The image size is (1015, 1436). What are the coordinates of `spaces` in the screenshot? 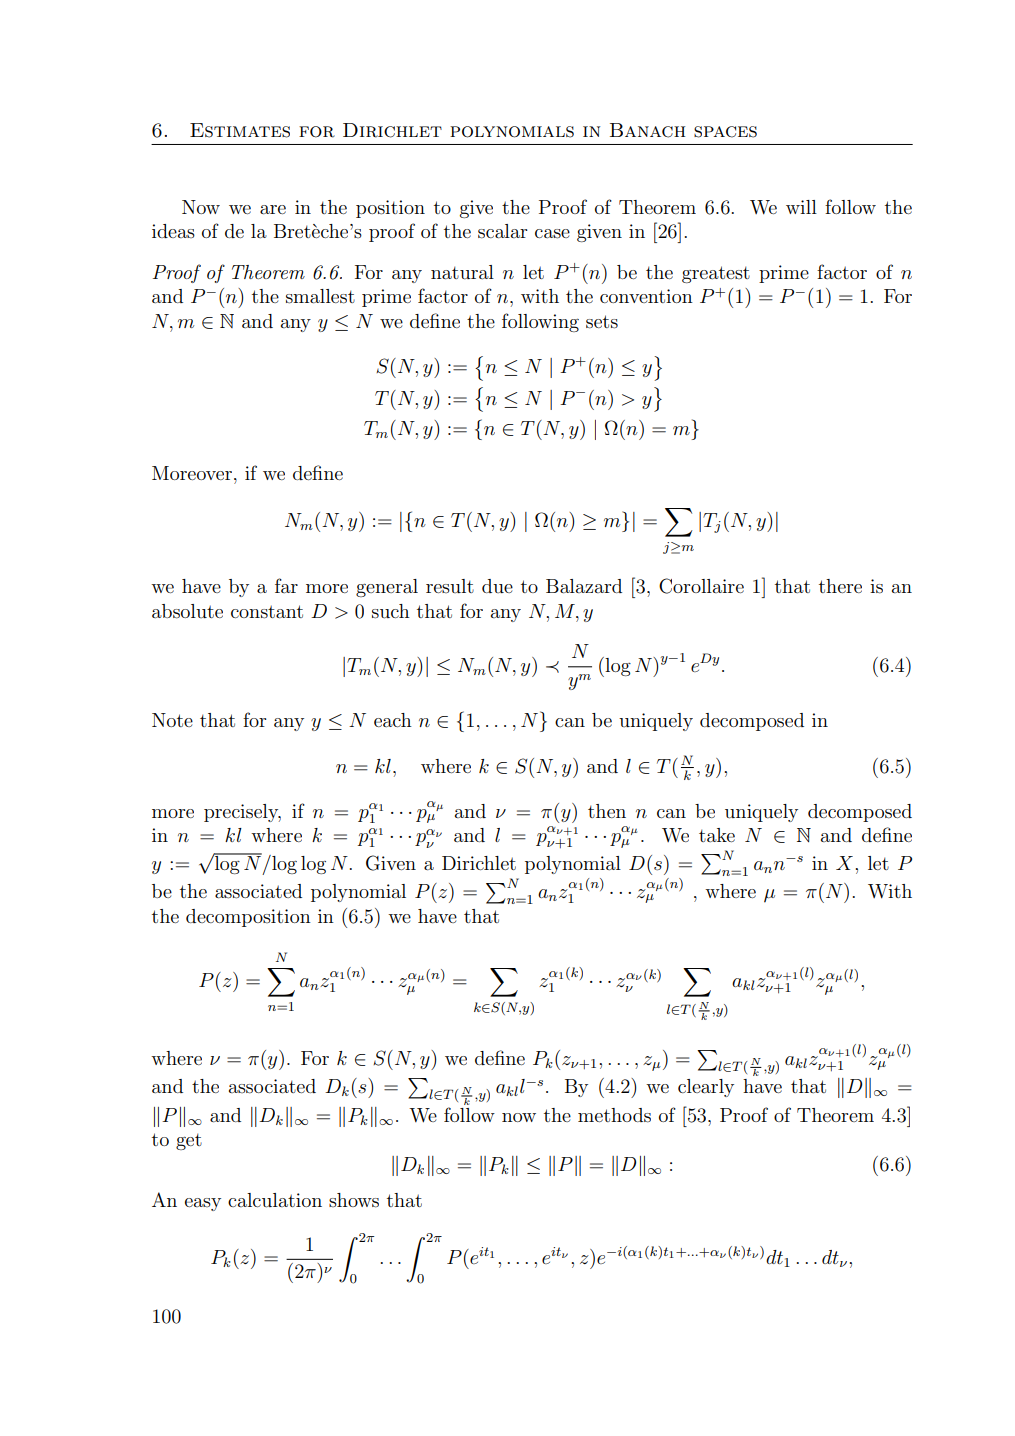 It's located at (725, 132).
